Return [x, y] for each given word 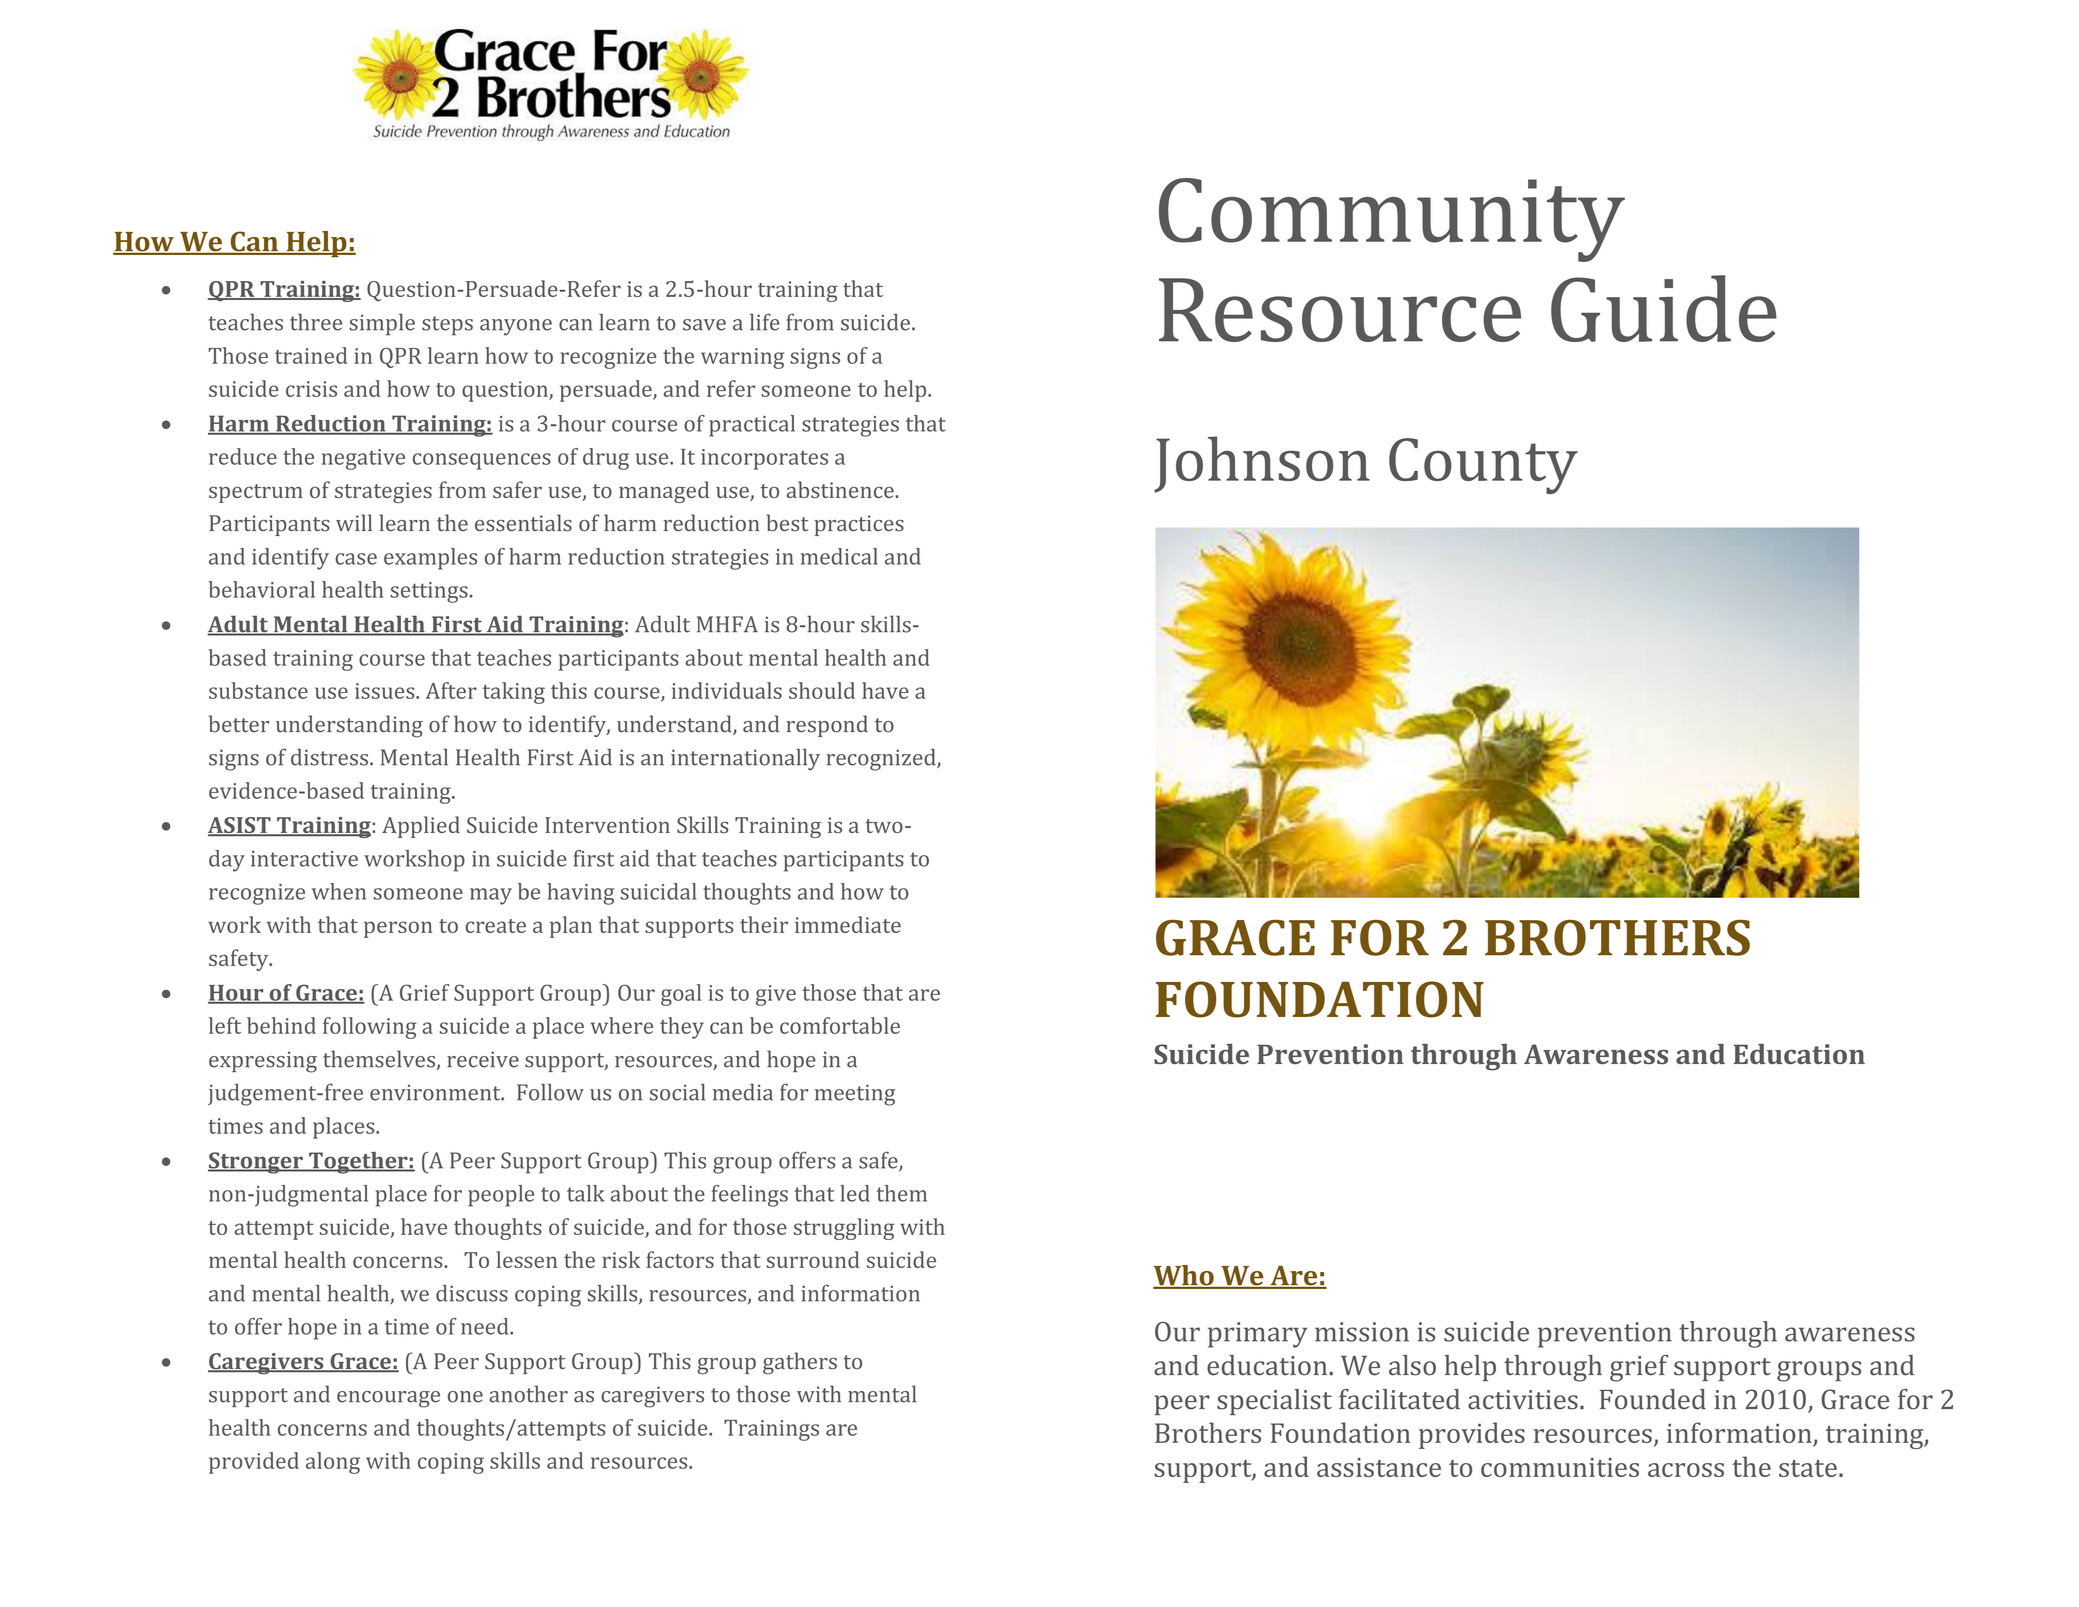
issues [386, 691]
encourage [388, 1399]
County [1483, 466]
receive [483, 1059]
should [822, 690]
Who [1184, 1276]
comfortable [840, 1025]
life [765, 322]
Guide [1664, 308]
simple [382, 325]
